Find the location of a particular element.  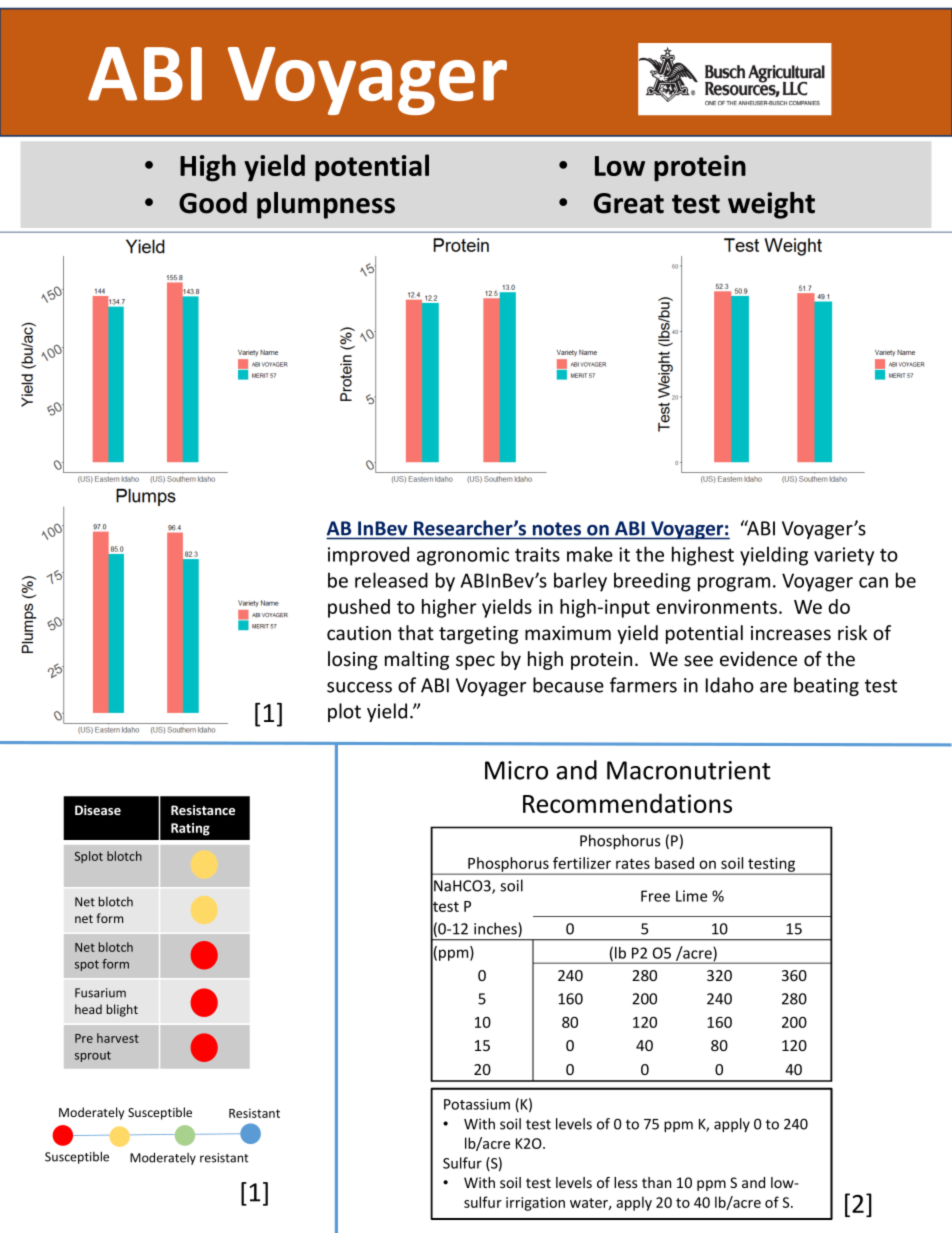

Good is located at coordinates (213, 203).
